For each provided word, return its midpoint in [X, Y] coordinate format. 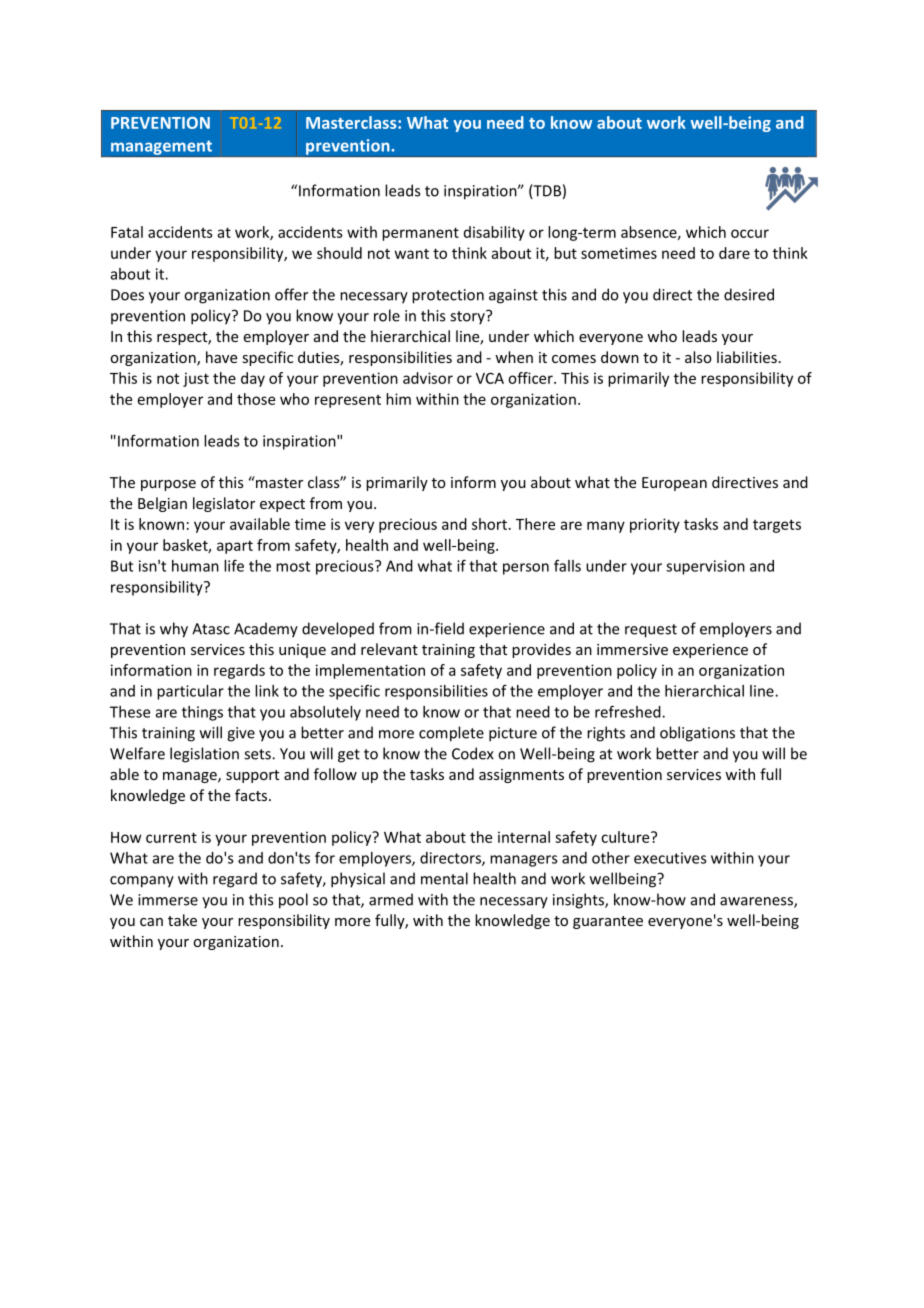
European [674, 484]
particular [190, 692]
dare [734, 253]
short [489, 524]
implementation [370, 671]
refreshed [629, 711]
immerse [168, 900]
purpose [168, 485]
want [412, 254]
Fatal [127, 232]
